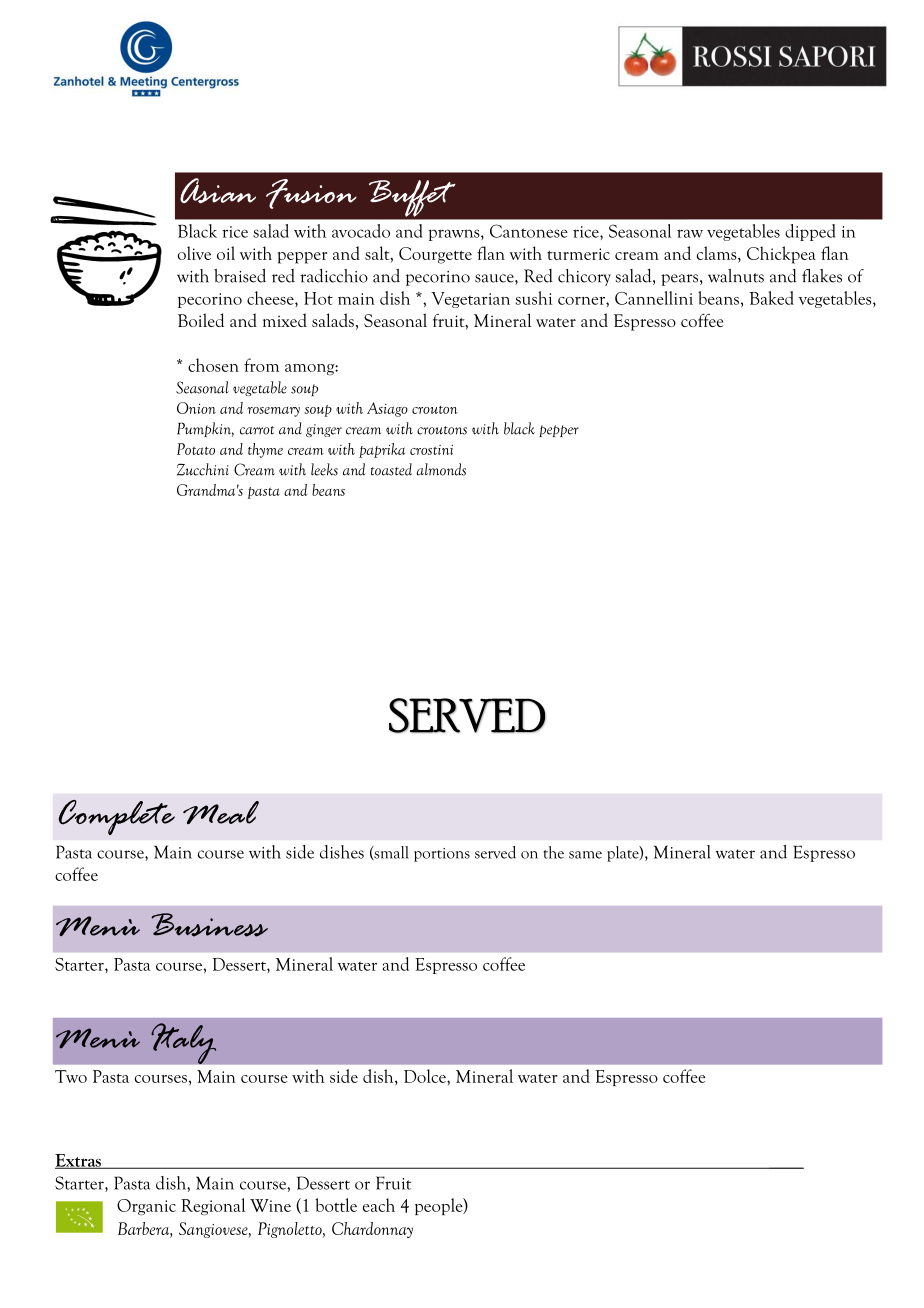 The width and height of the screenshot is (924, 1308). I want to click on clams, so click(718, 253).
